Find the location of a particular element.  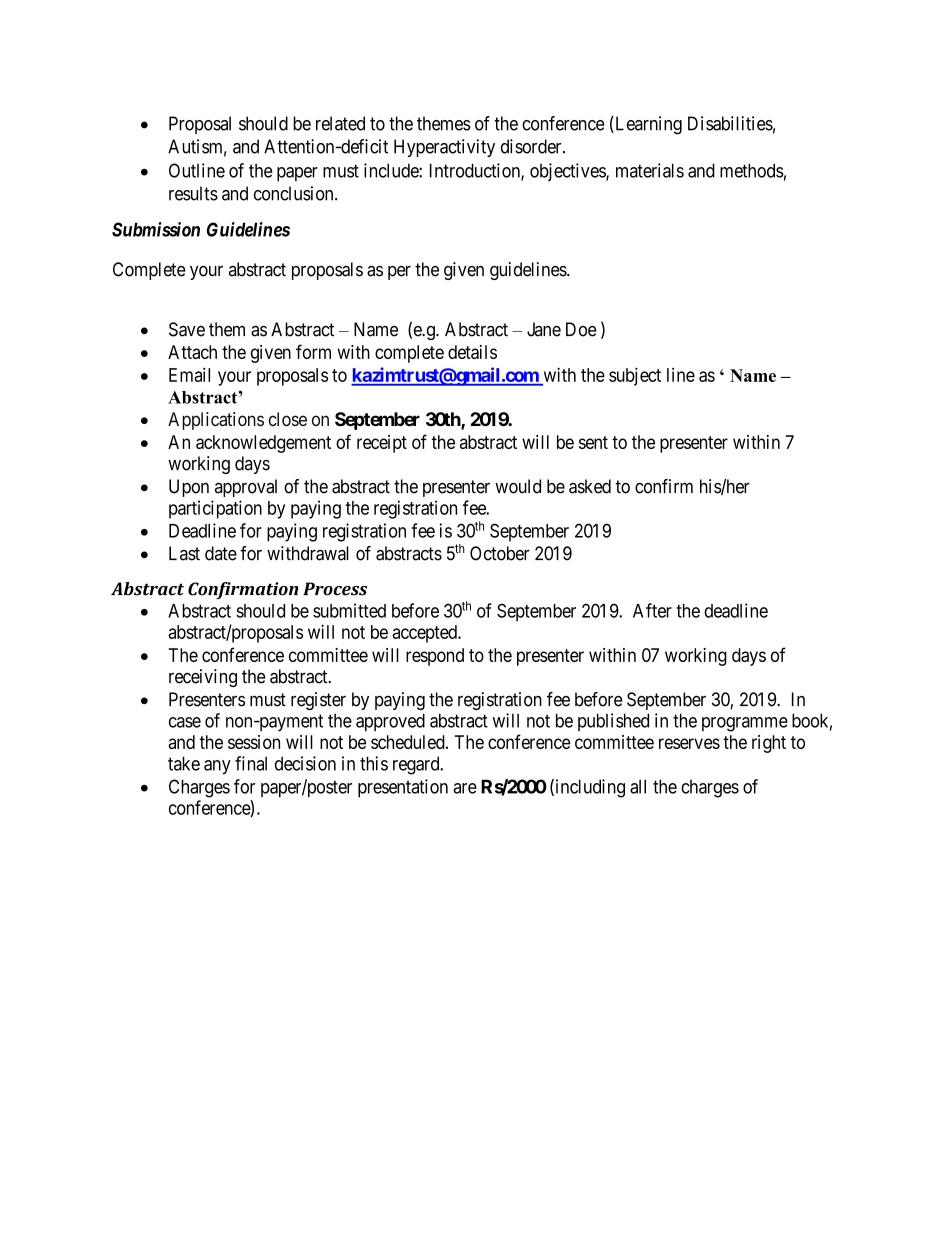

Hyperactivity is located at coordinates (444, 148).
